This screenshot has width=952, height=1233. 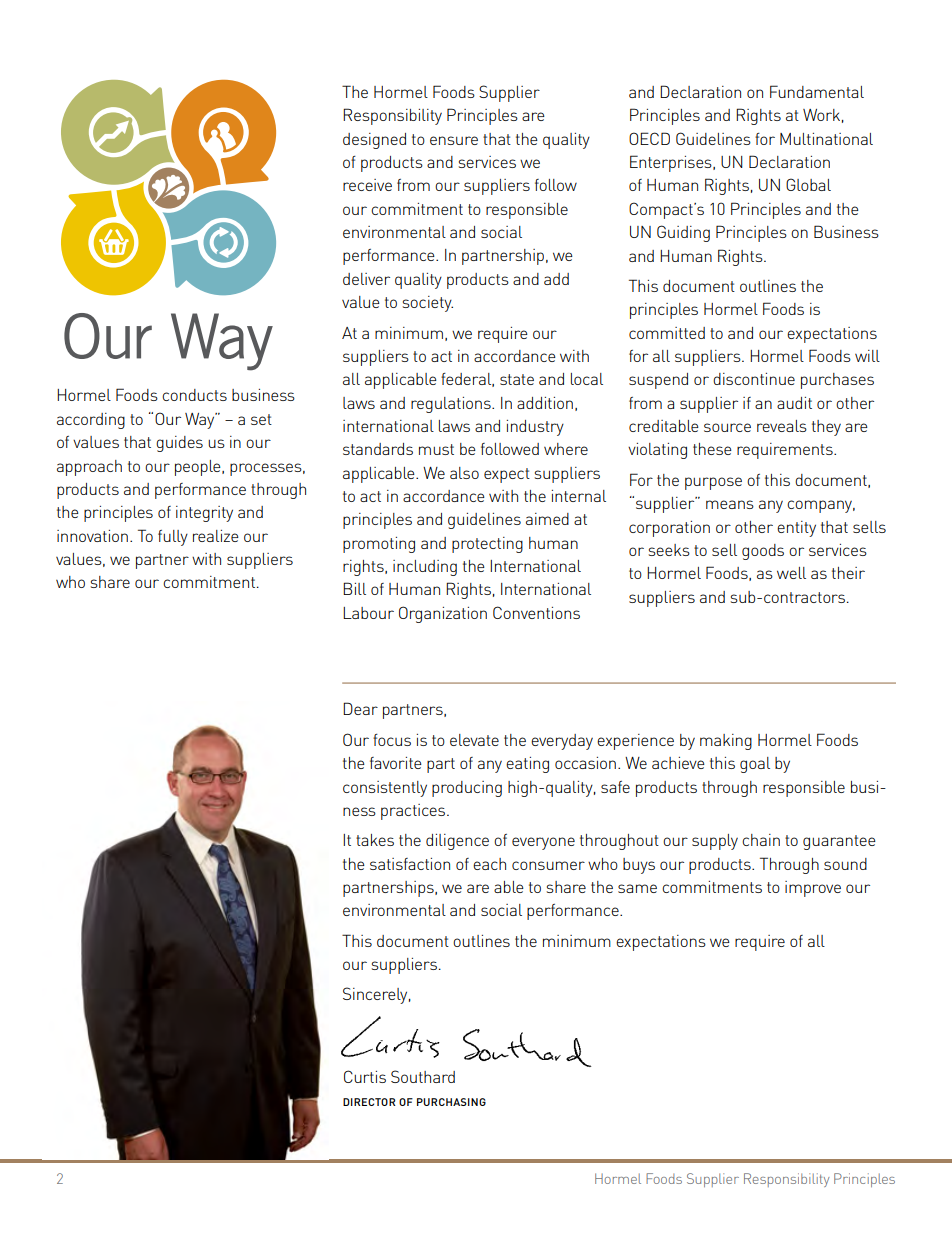 What do you see at coordinates (755, 765) in the screenshot?
I see `goal` at bounding box center [755, 765].
